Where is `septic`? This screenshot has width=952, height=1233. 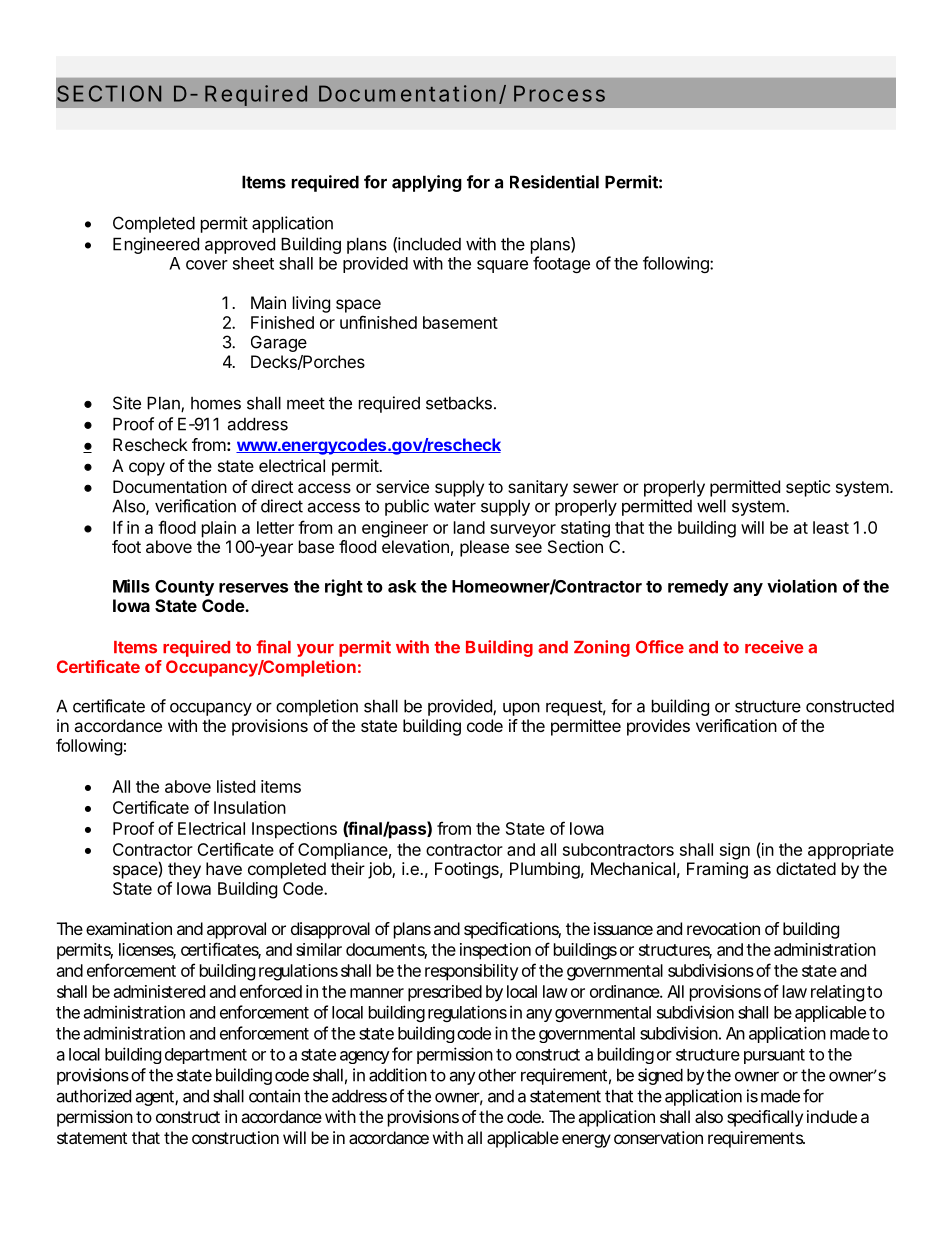 septic is located at coordinates (808, 488).
